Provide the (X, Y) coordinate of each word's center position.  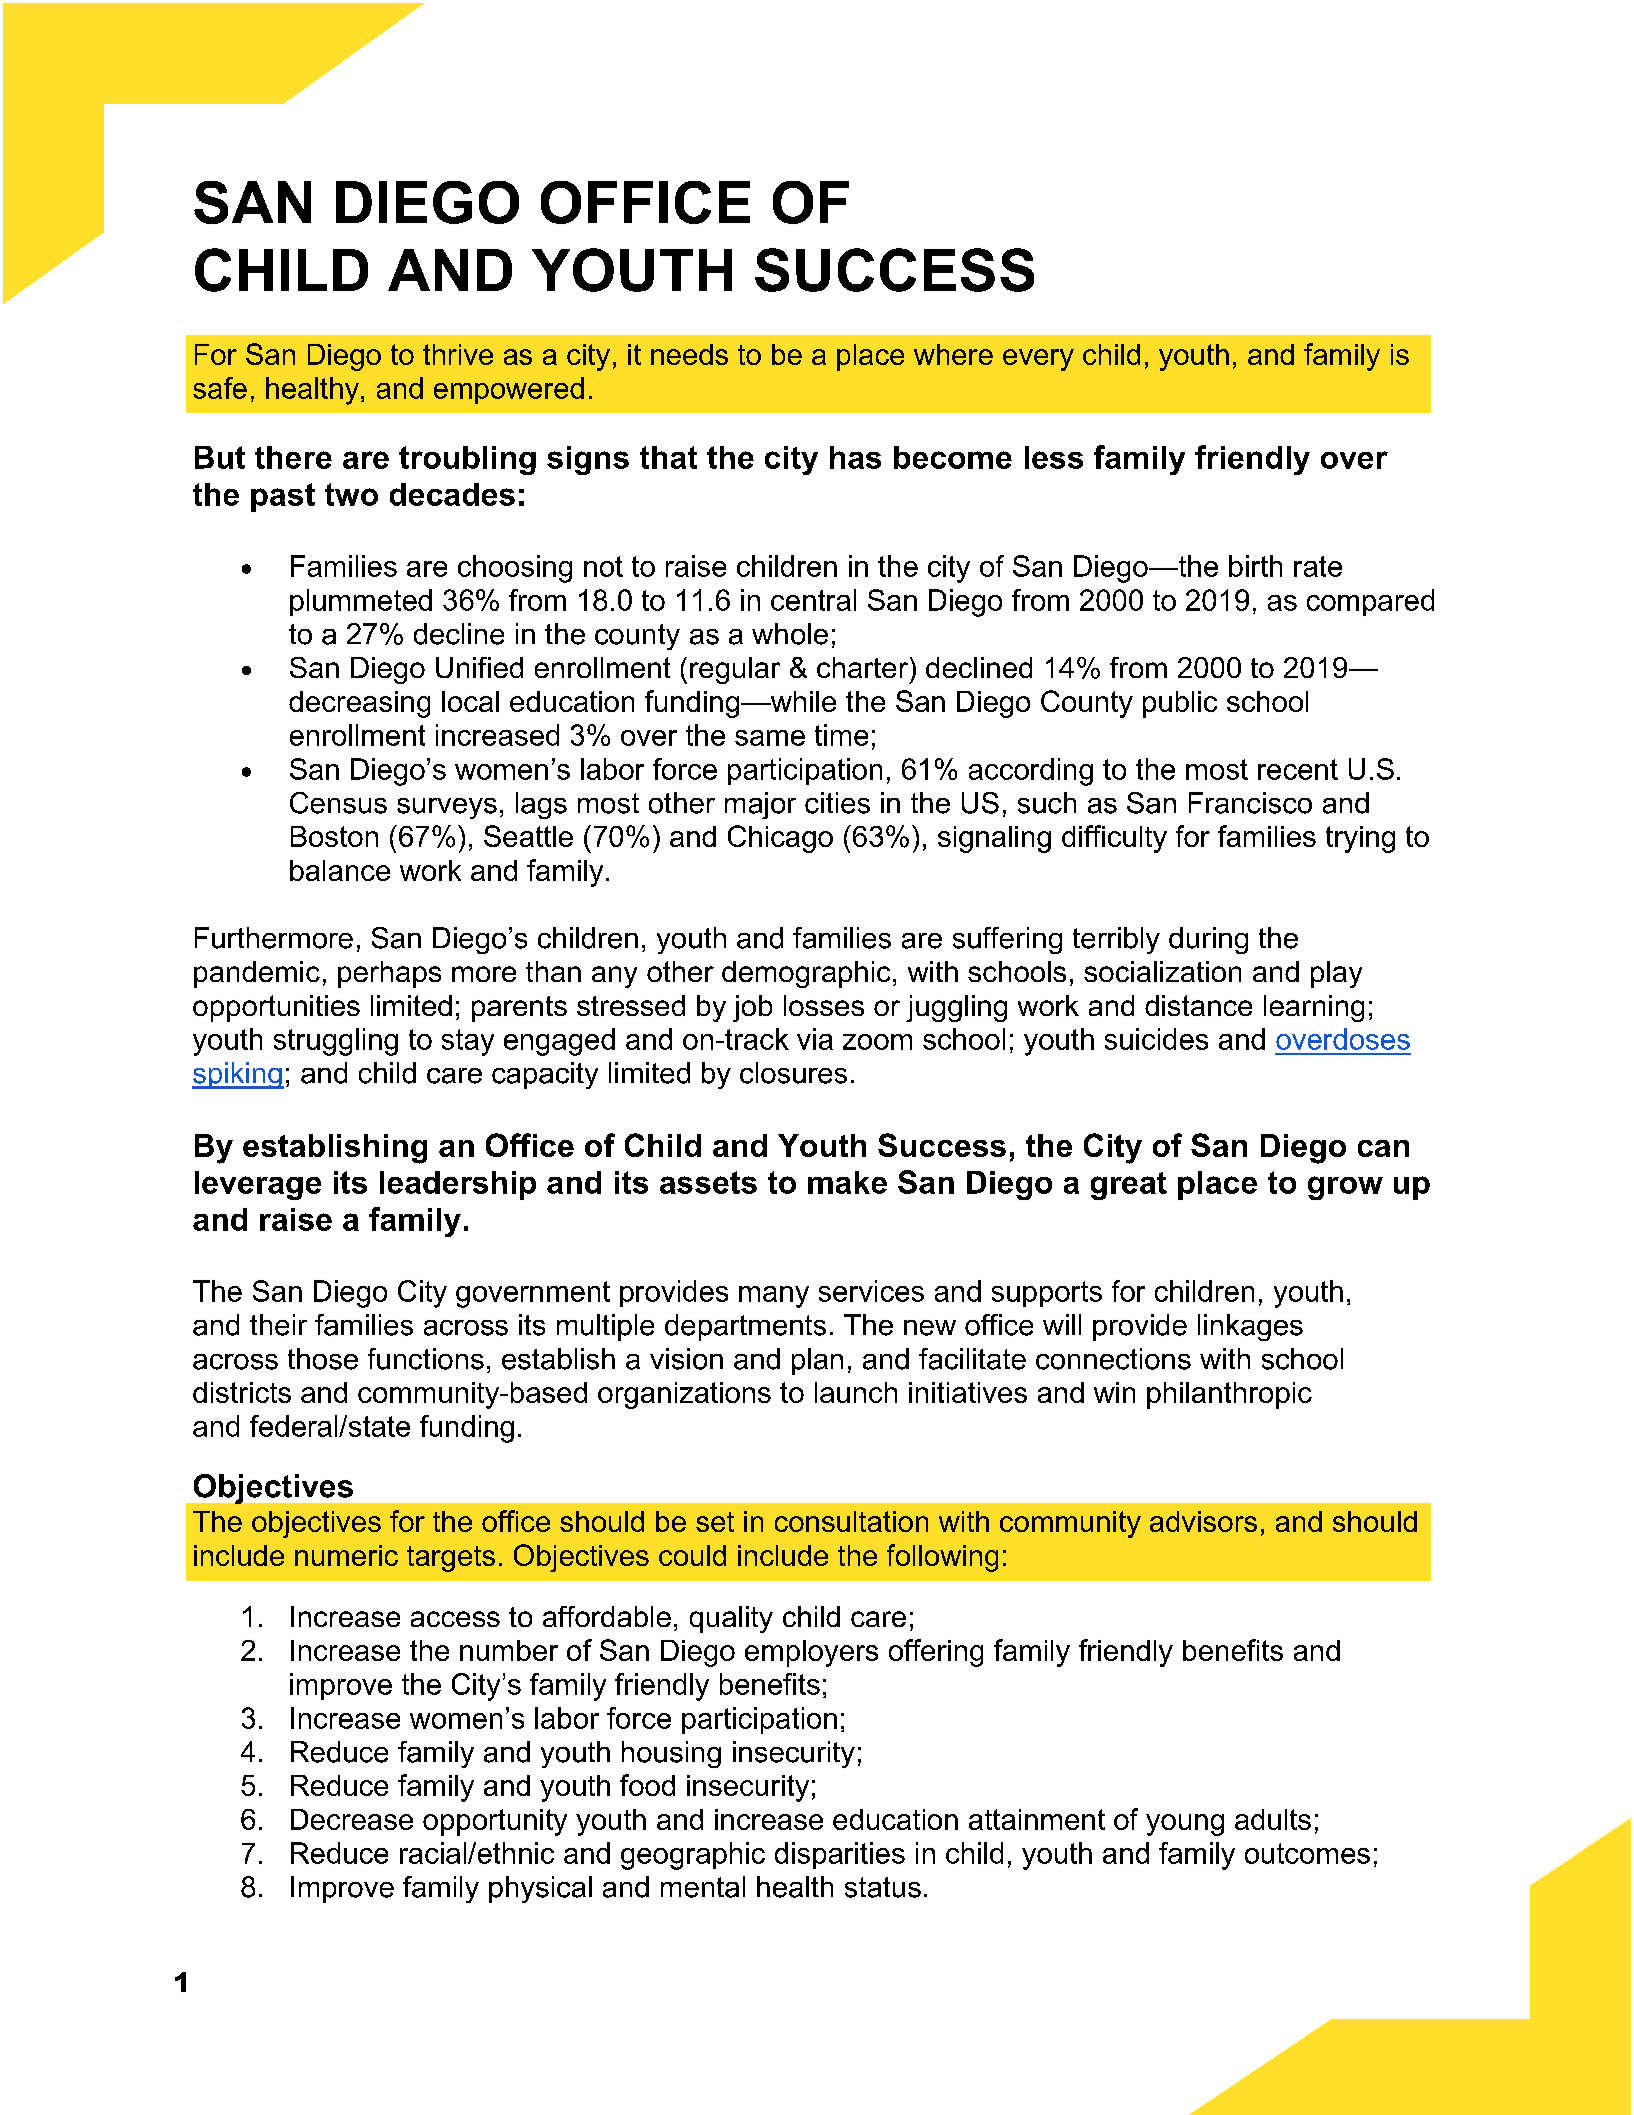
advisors (1203, 1521)
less (1054, 457)
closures (793, 1073)
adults (1273, 1819)
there (293, 457)
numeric (346, 1555)
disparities (840, 1855)
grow (1345, 1188)
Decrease (352, 1819)
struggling (336, 1042)
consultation (851, 1521)
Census (338, 803)
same (770, 738)
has (855, 457)
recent (1298, 769)
